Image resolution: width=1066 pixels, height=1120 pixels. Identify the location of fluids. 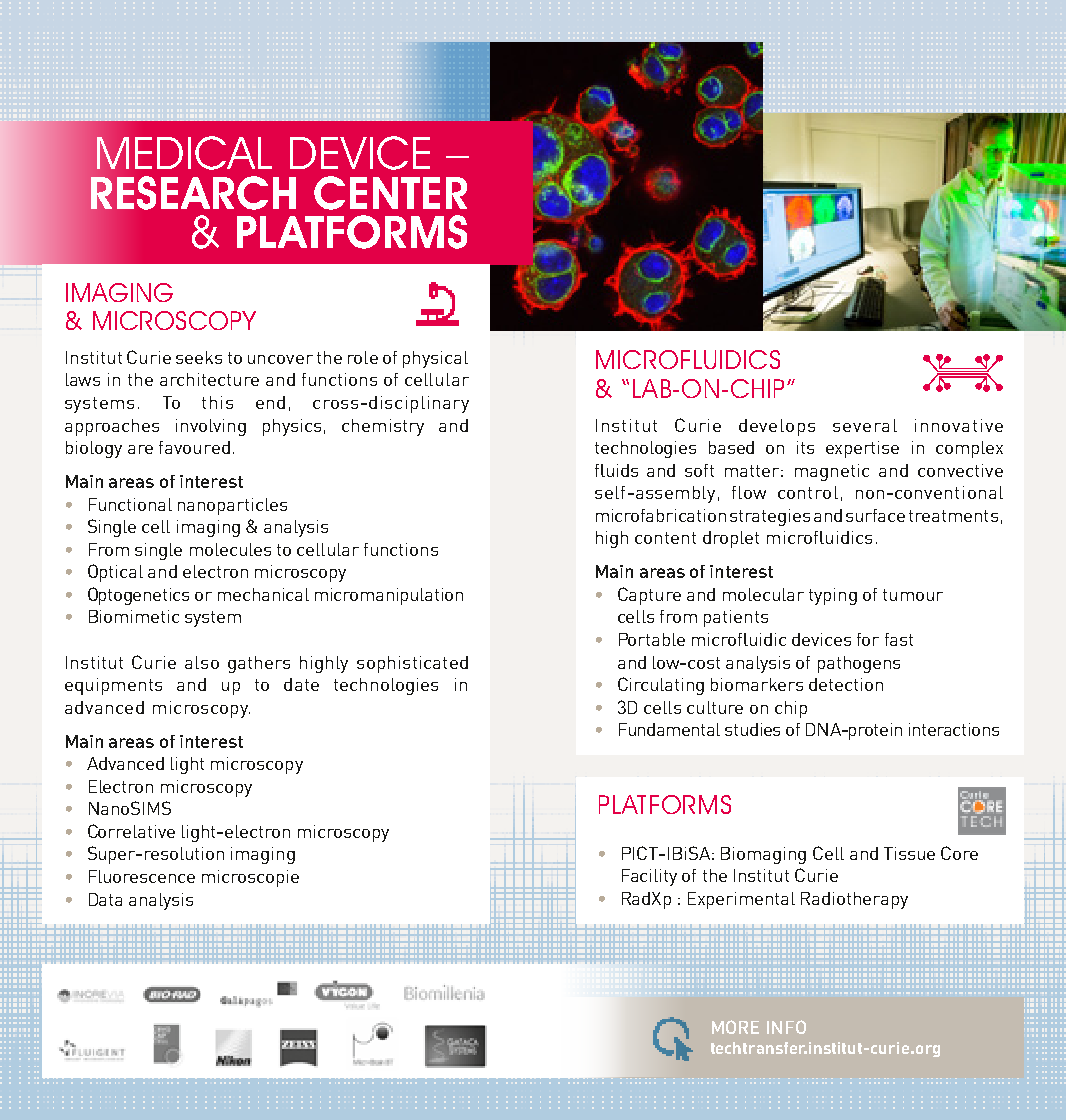
(616, 470).
